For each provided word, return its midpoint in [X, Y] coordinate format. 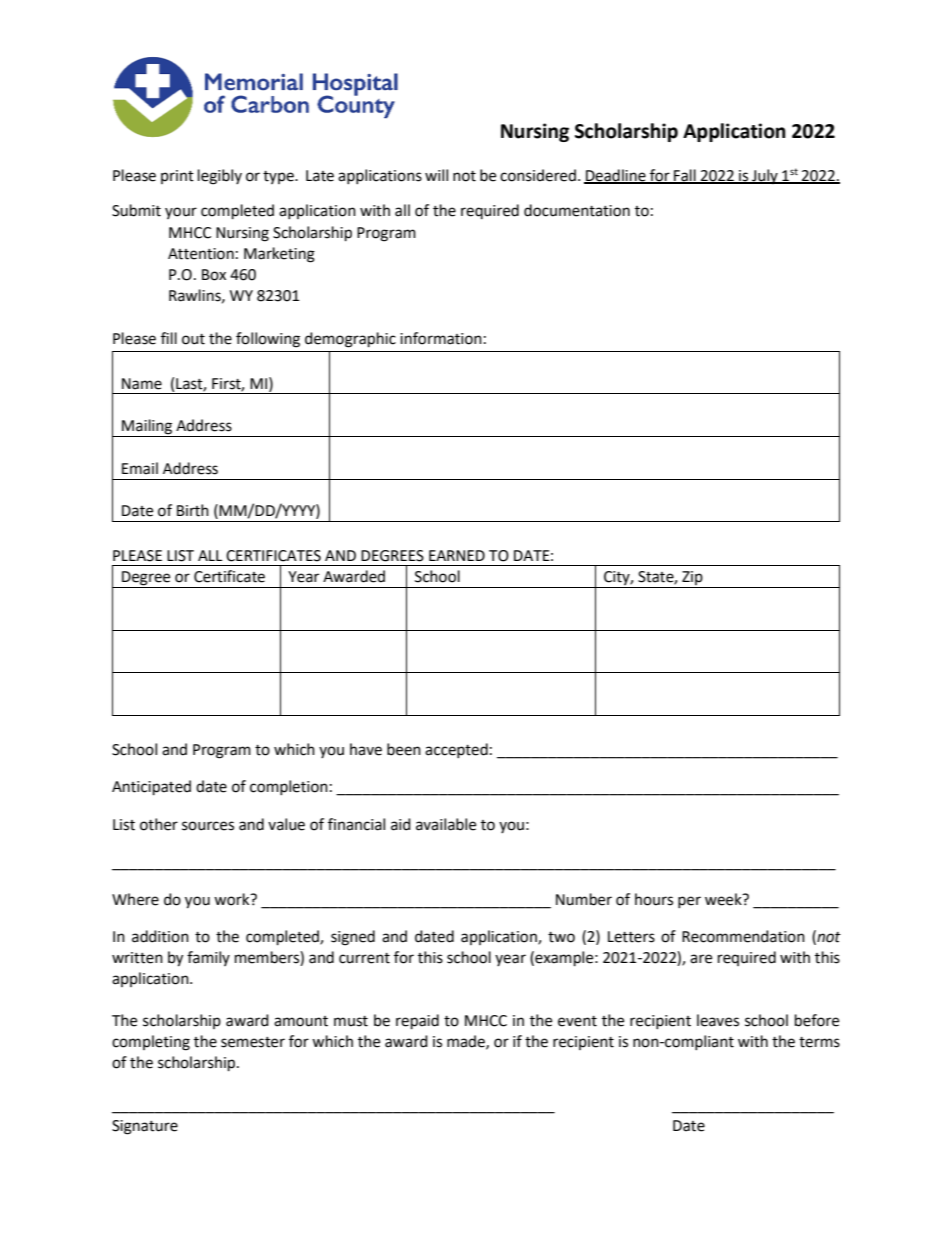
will [436, 175]
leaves [718, 1020]
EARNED [457, 555]
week [724, 899]
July [765, 176]
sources [208, 826]
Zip [692, 579]
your [181, 213]
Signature [145, 1127]
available [446, 824]
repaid [417, 1022]
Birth [193, 510]
